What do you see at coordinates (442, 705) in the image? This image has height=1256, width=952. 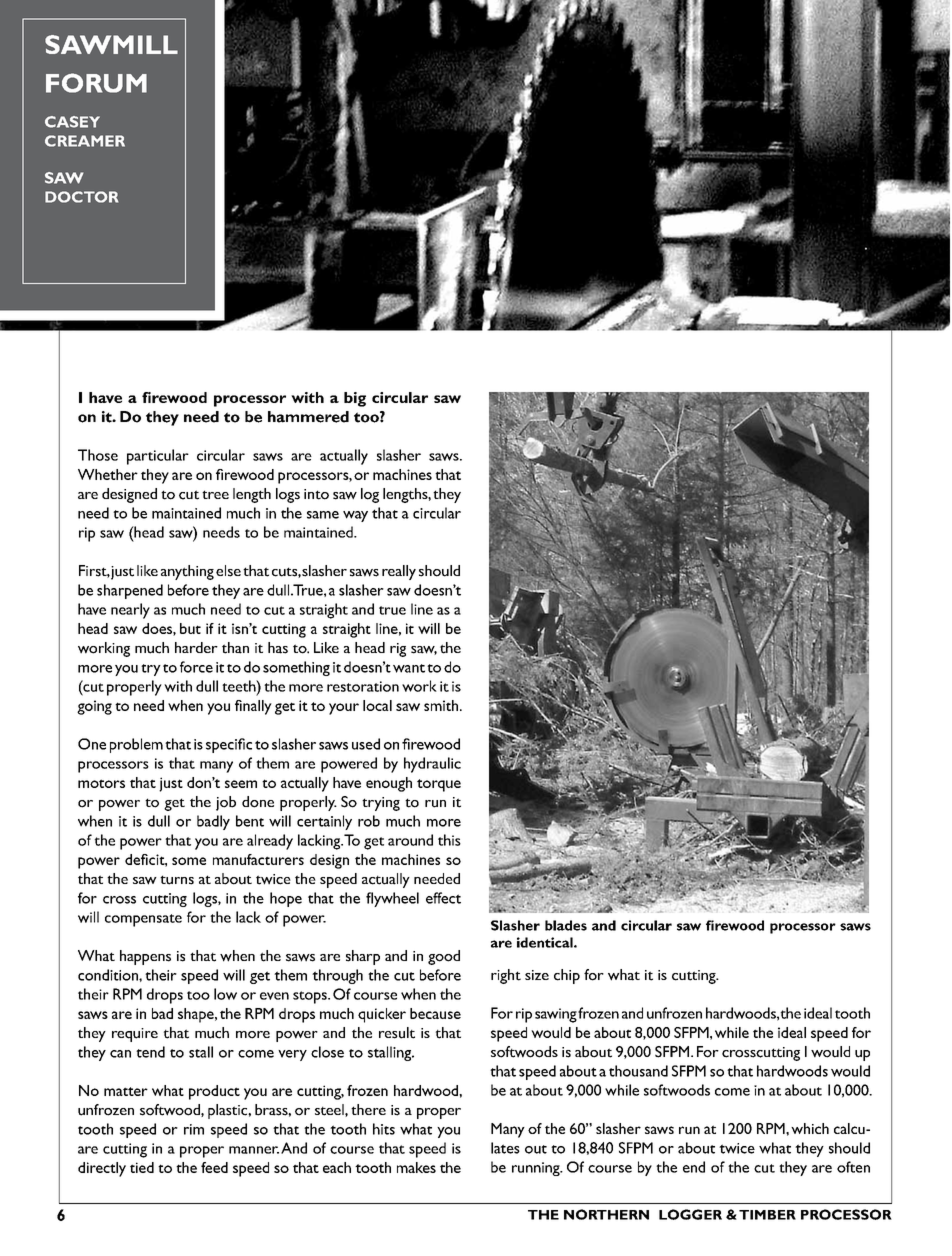 I see `smith` at bounding box center [442, 705].
